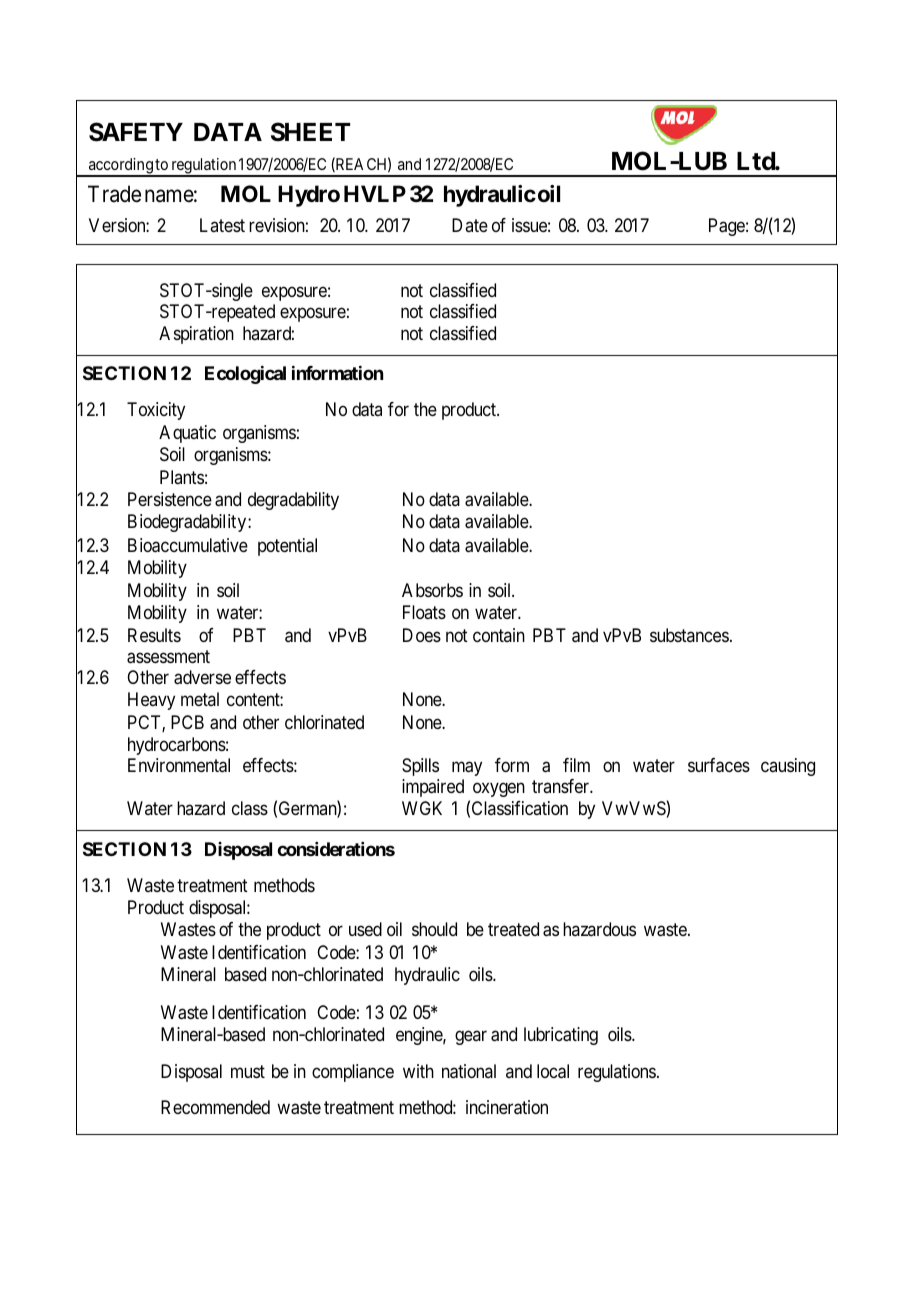 The image size is (924, 1309). Describe the element at coordinates (689, 635) in the screenshot. I see `substances` at that location.
